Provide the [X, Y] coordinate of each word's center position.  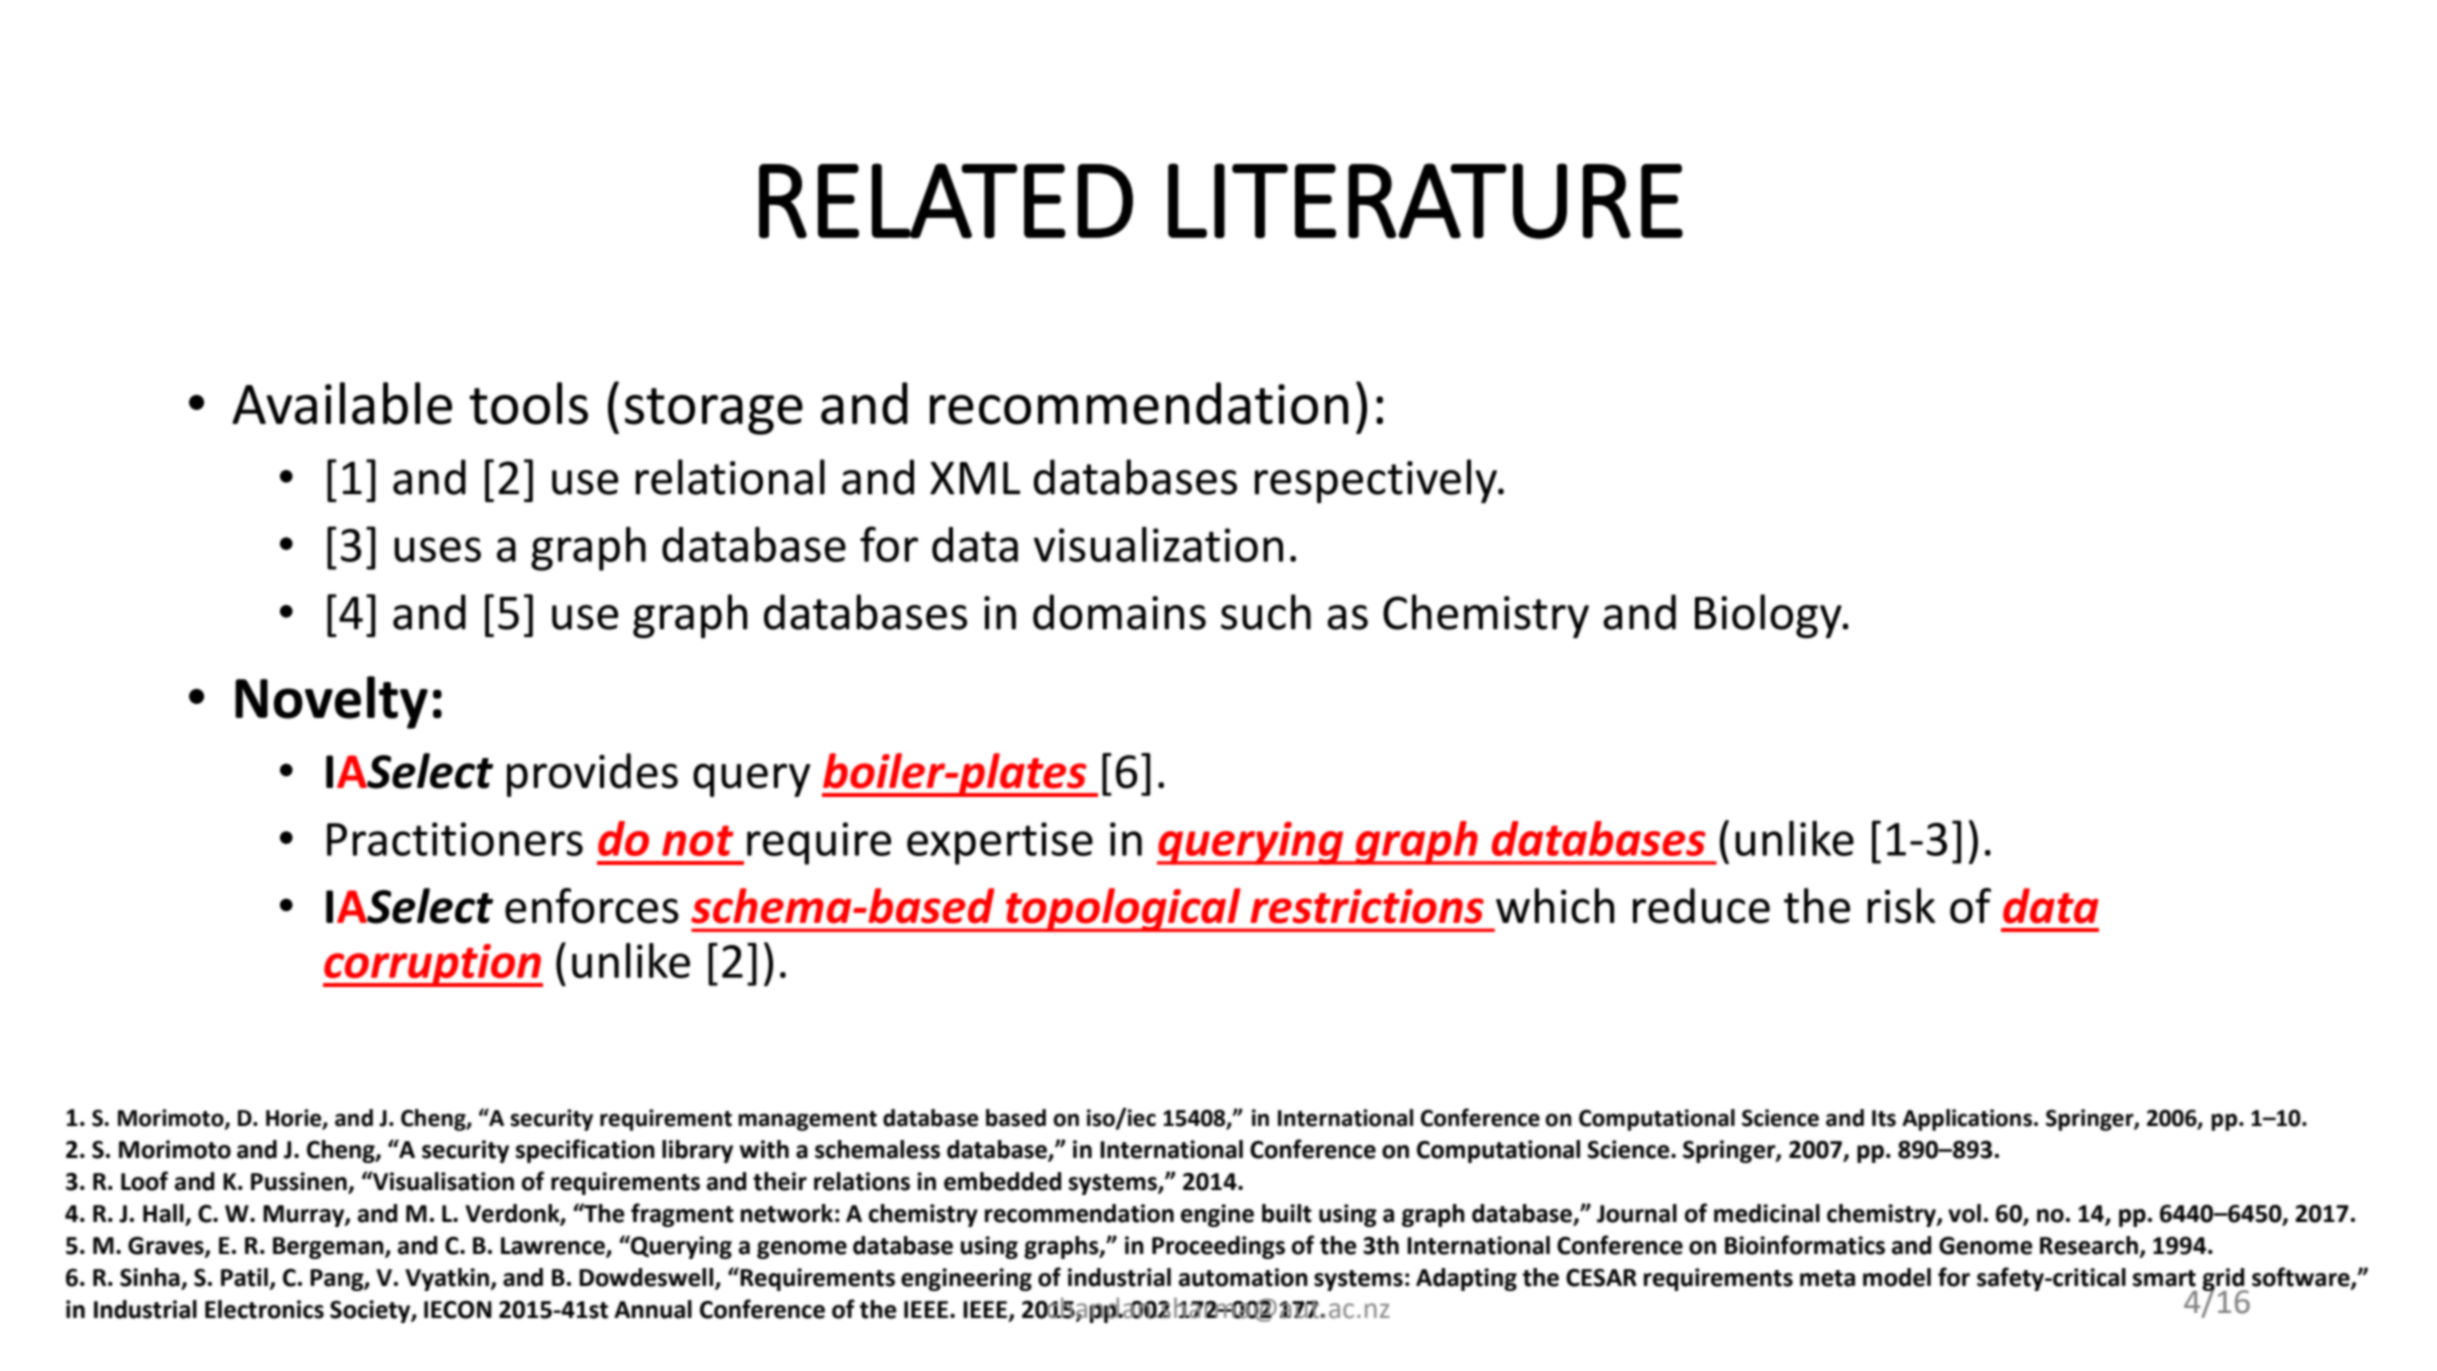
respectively [1377, 481]
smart [2164, 1278]
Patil [244, 1277]
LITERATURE [1425, 201]
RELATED [946, 200]
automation [1243, 1277]
